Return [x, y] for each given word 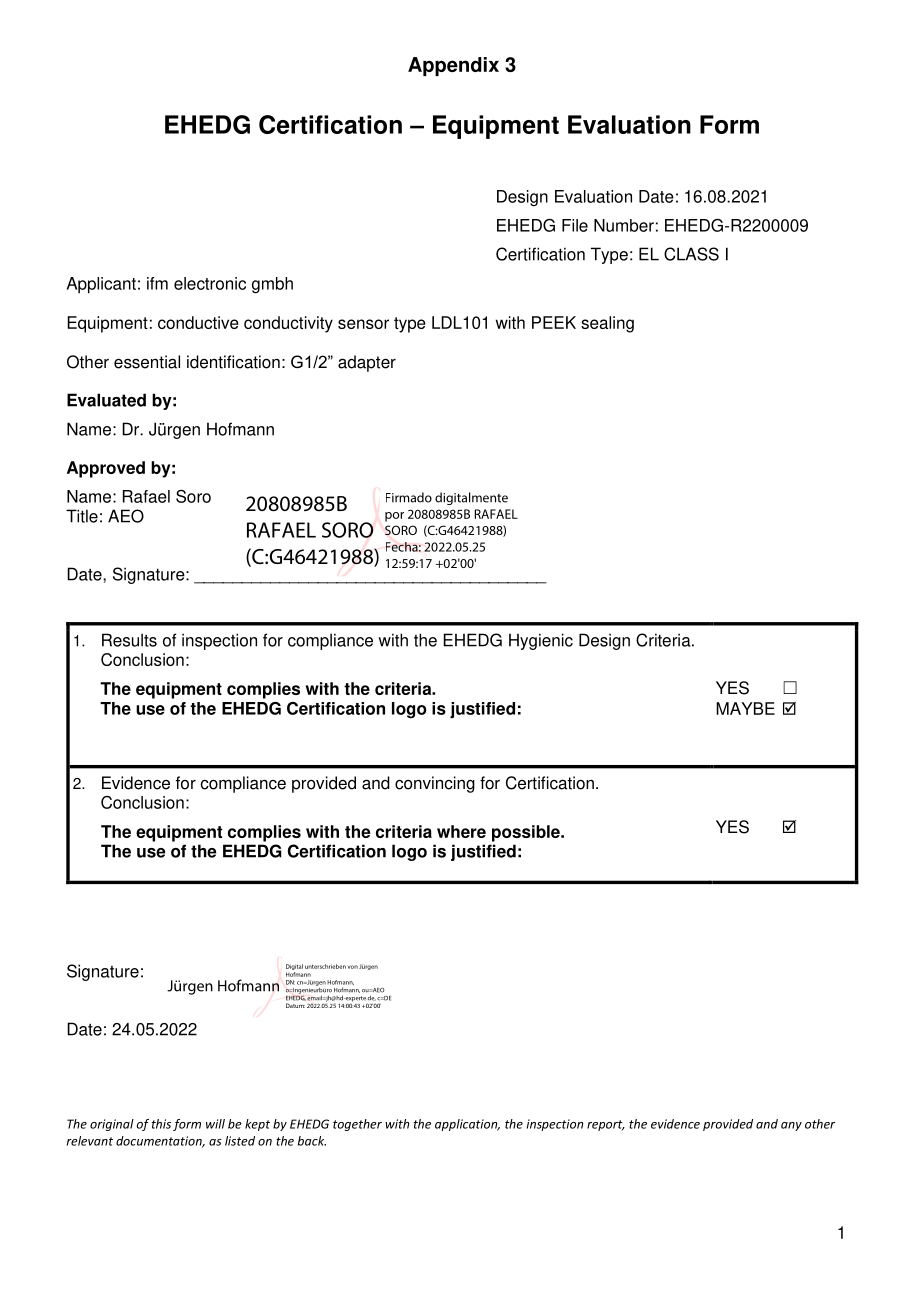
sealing [607, 324]
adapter [367, 363]
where [461, 831]
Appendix [453, 66]
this [161, 1124]
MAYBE [745, 708]
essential [147, 362]
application [467, 1125]
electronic [210, 283]
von [353, 967]
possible [527, 833]
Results [129, 640]
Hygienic [541, 641]
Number [624, 225]
